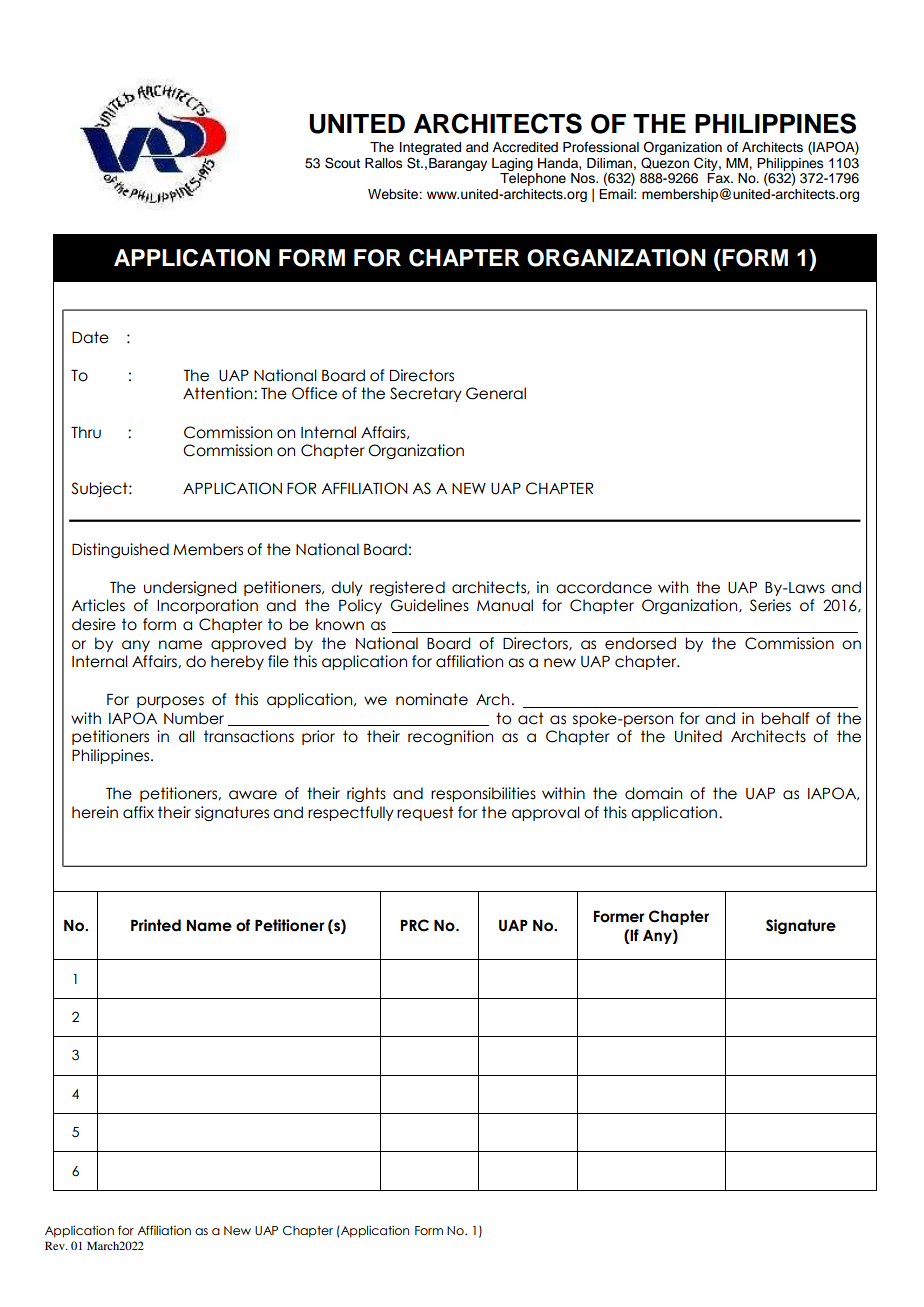 Image resolution: width=924 pixels, height=1307 pixels. Describe the element at coordinates (407, 588) in the screenshot. I see `registered` at that location.
